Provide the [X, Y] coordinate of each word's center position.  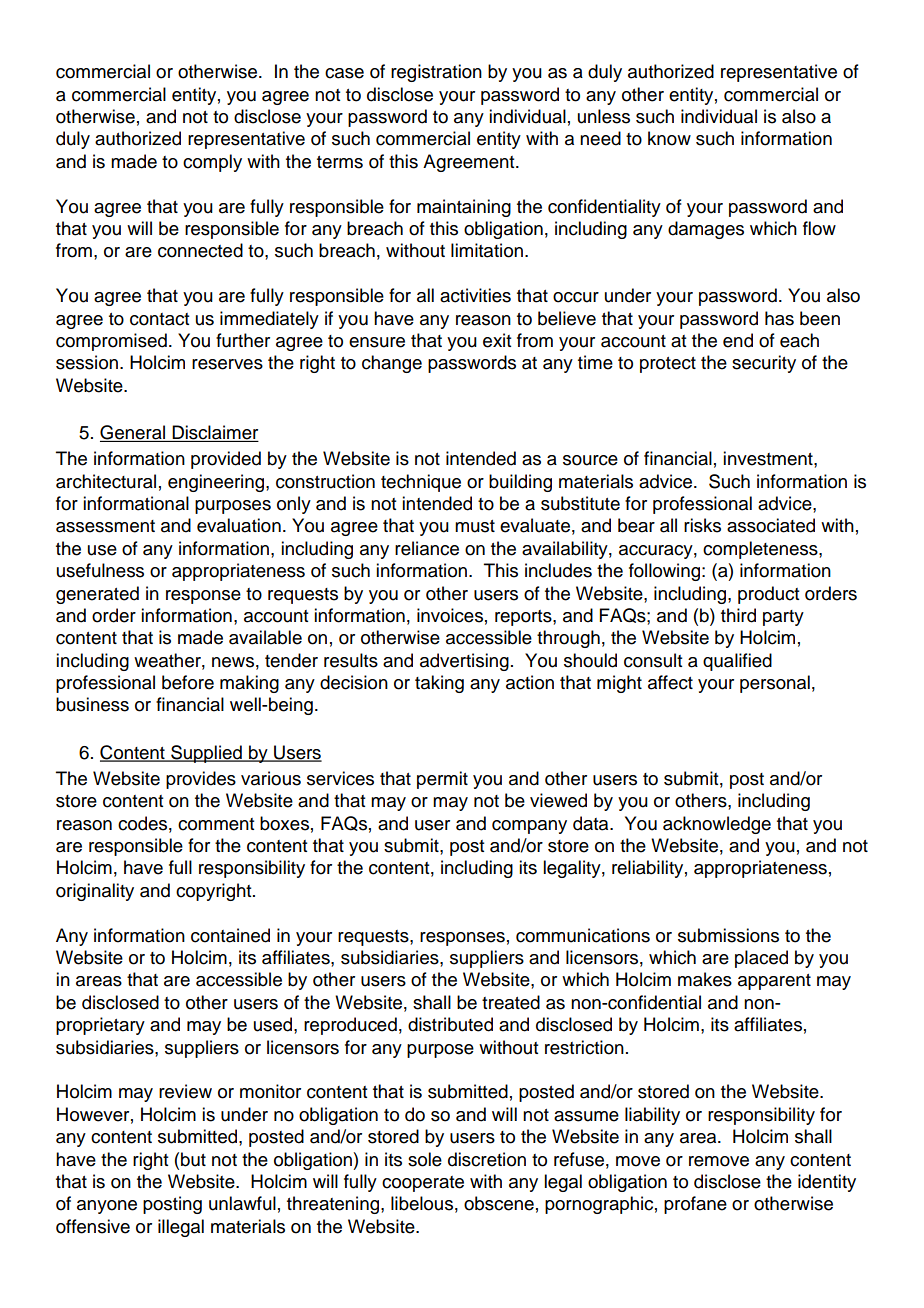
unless [604, 116]
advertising [464, 662]
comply [212, 163]
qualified [737, 662]
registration [436, 73]
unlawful [242, 1203]
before [188, 682]
